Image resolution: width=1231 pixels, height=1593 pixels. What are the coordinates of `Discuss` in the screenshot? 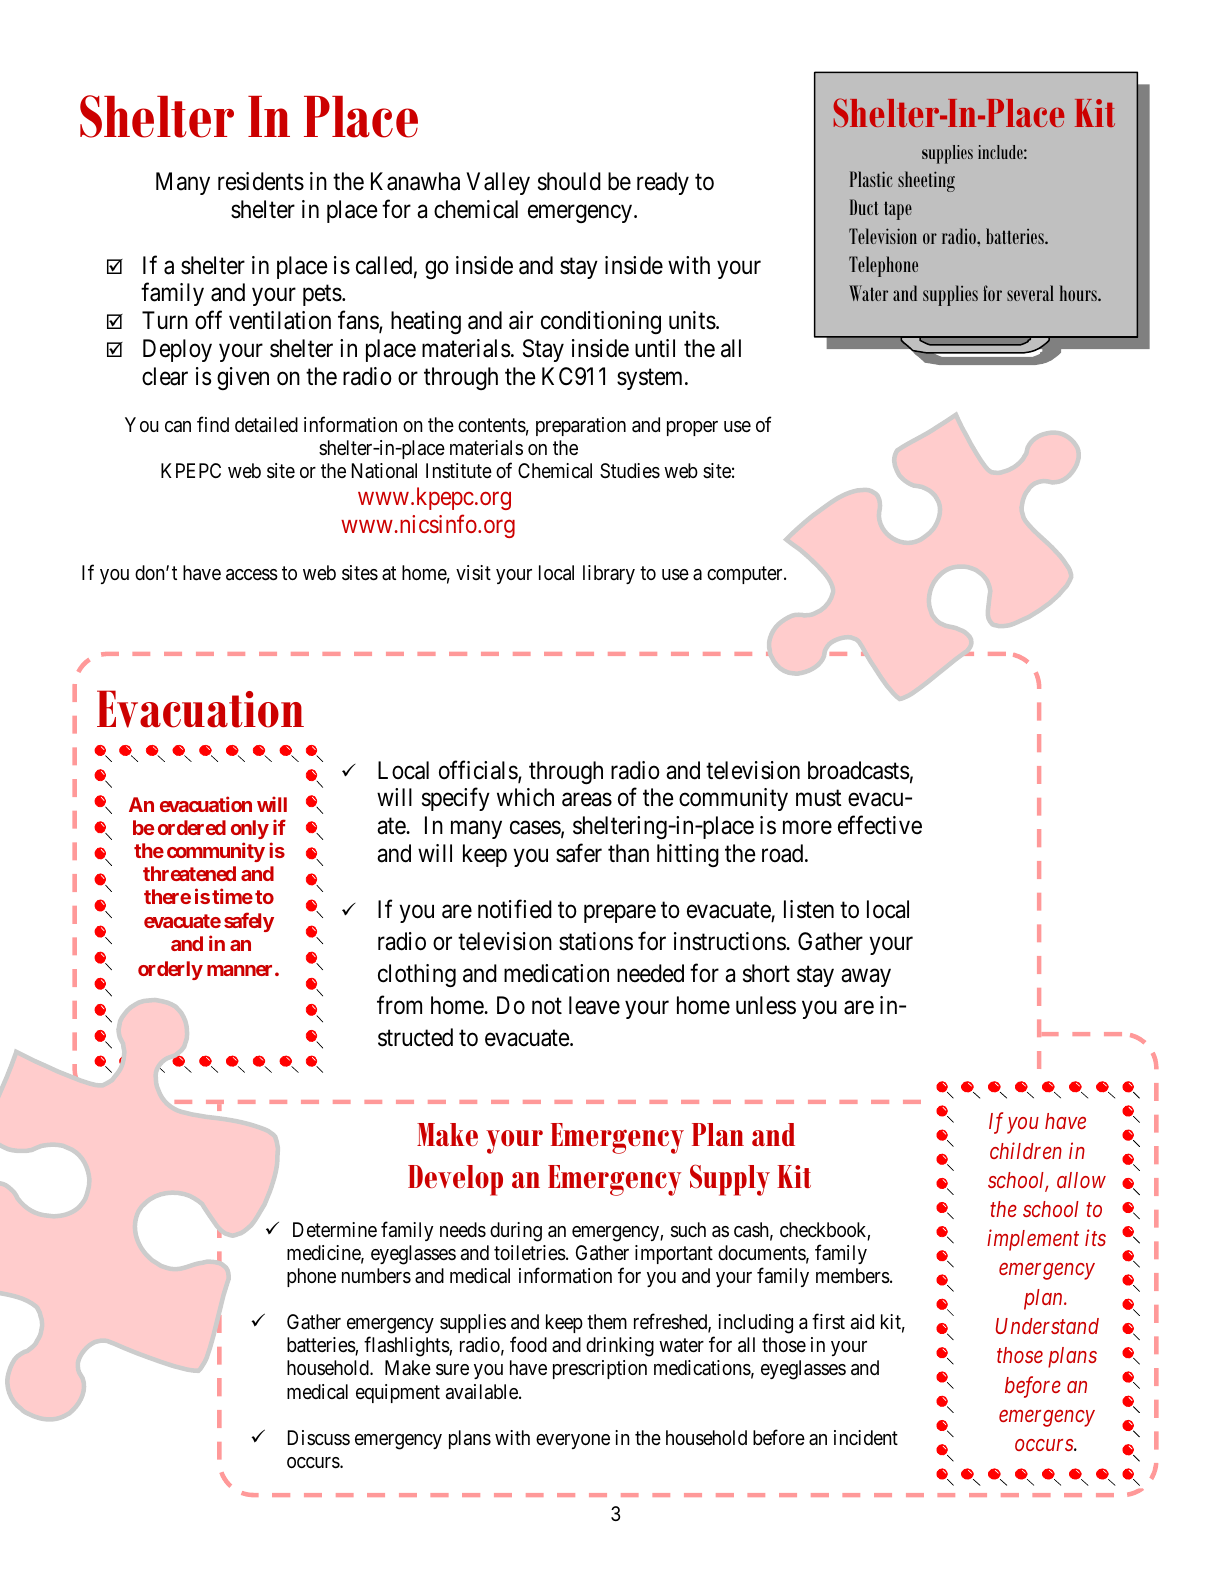 It's located at (319, 1437).
